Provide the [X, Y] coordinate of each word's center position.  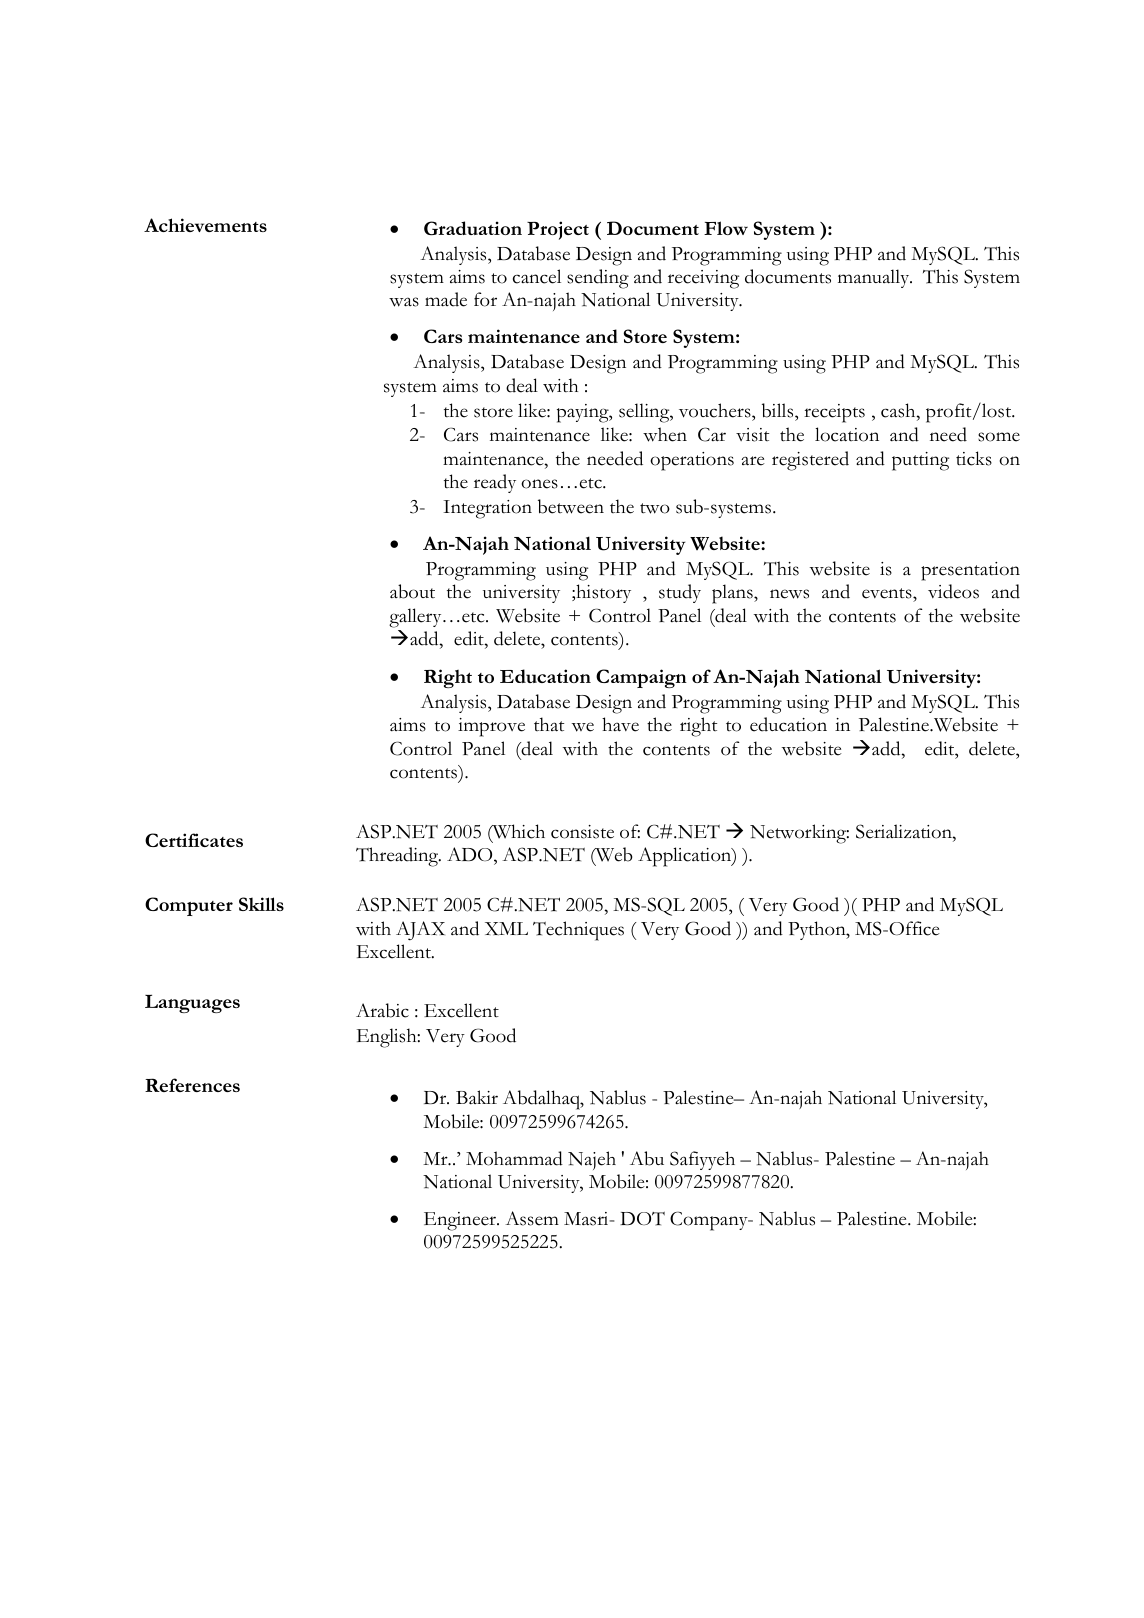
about [412, 591]
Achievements [205, 225]
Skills [261, 904]
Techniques [578, 931]
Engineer [461, 1221]
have [620, 724]
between [571, 506]
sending [598, 279]
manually [875, 278]
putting [920, 461]
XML [506, 928]
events [888, 595]
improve [491, 727]
